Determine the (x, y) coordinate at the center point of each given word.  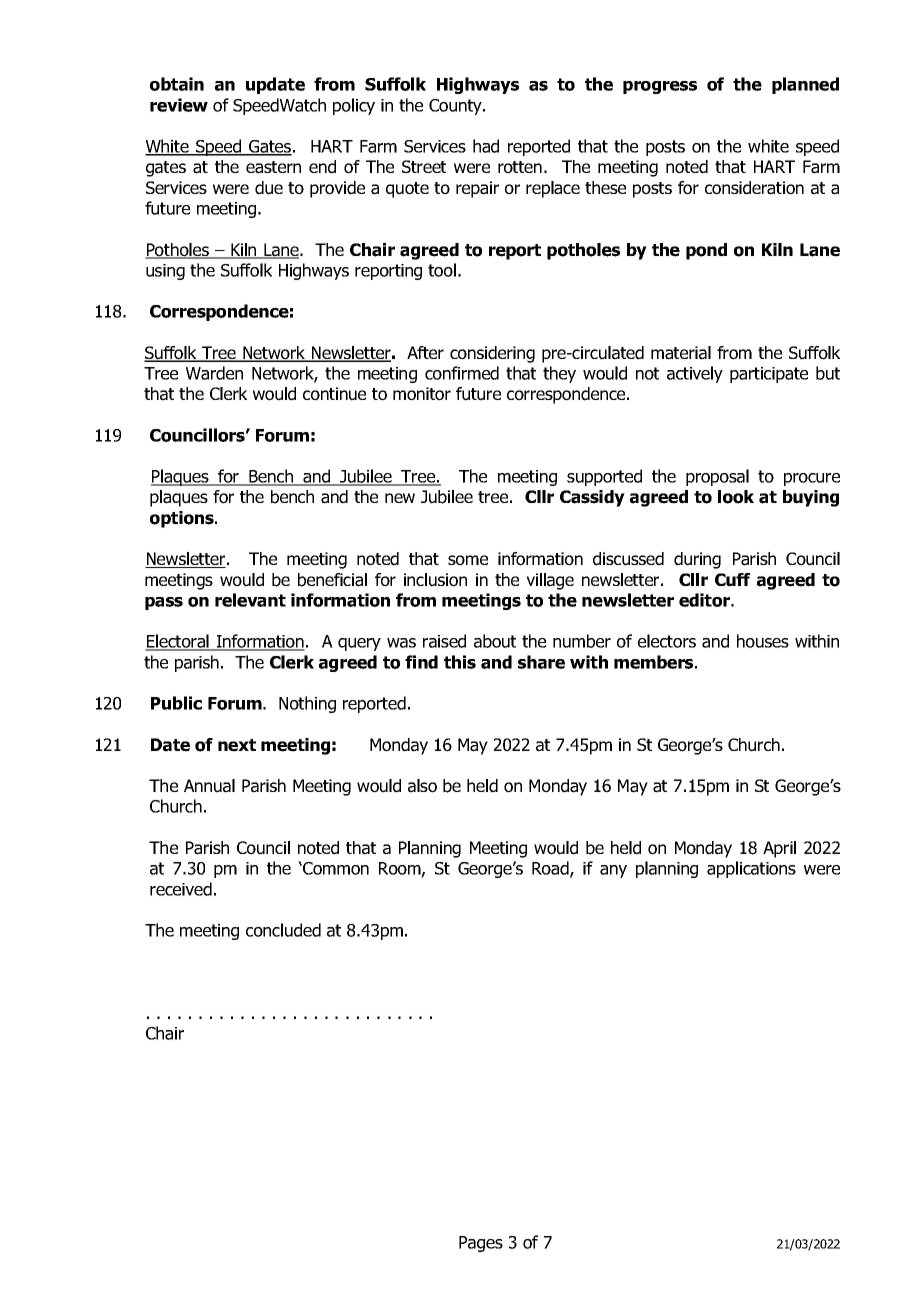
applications (751, 869)
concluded (283, 930)
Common (335, 868)
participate (769, 375)
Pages (481, 1244)
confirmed (462, 373)
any (613, 871)
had (486, 146)
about (495, 641)
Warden (214, 373)
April (779, 849)
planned (805, 85)
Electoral (178, 642)
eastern (273, 167)
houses (763, 641)
